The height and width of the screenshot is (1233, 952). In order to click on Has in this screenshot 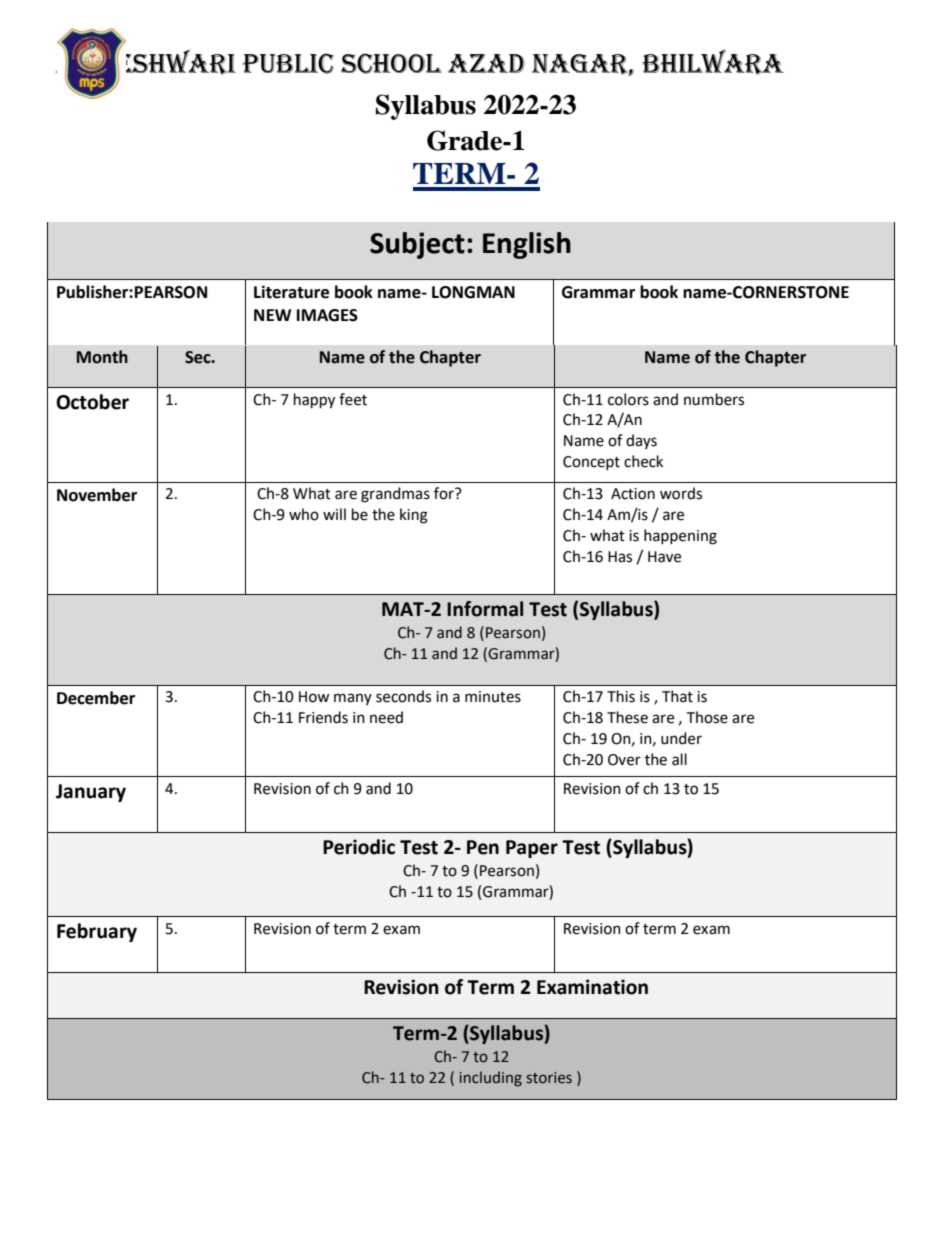, I will do `click(620, 557)`.
